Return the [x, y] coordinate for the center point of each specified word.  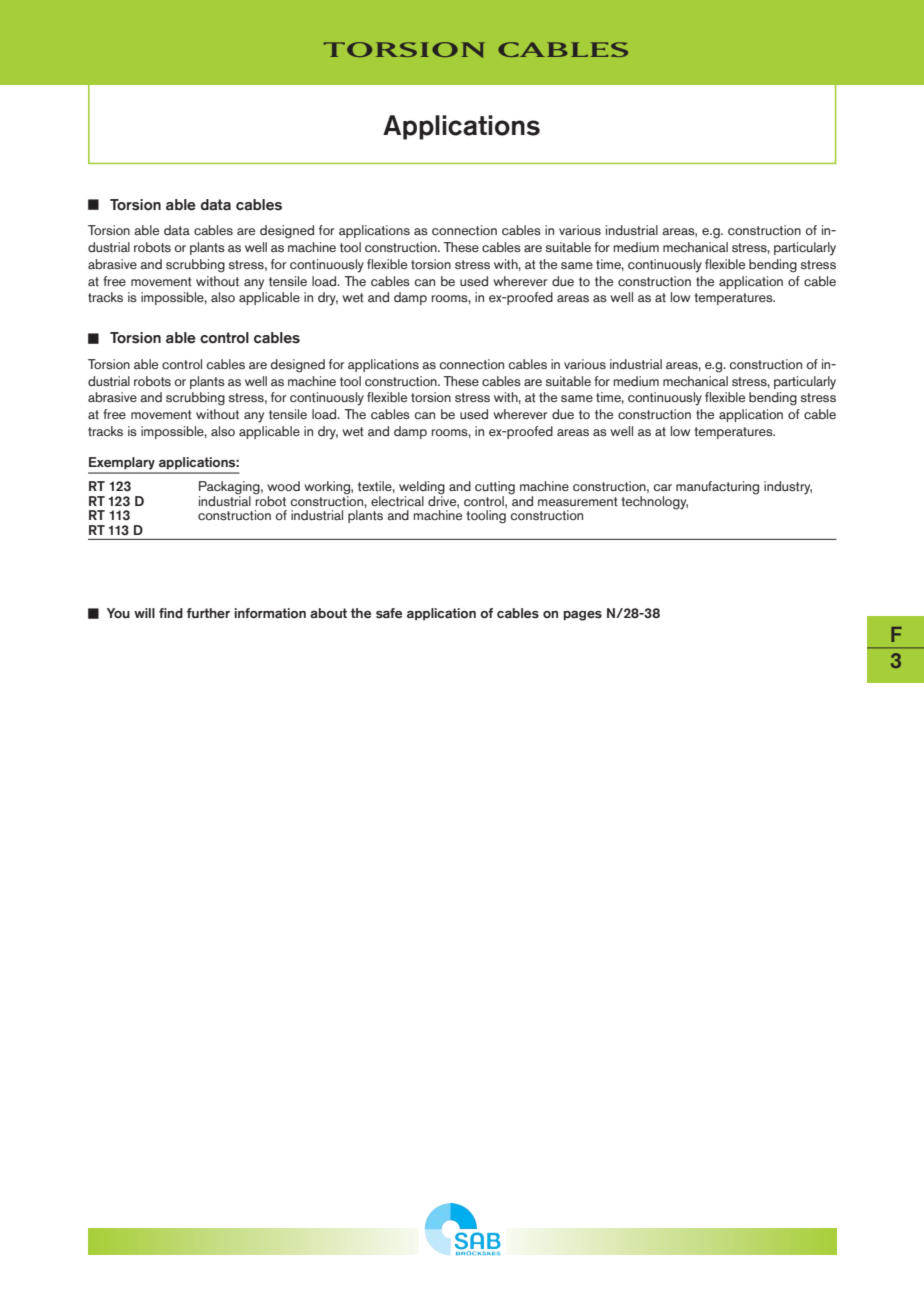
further [208, 613]
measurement [578, 501]
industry [788, 488]
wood [283, 486]
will [144, 613]
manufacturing [717, 488]
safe [389, 613]
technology [654, 503]
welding [422, 489]
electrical [397, 501]
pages [582, 616]
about [328, 613]
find [171, 613]
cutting [495, 489]
